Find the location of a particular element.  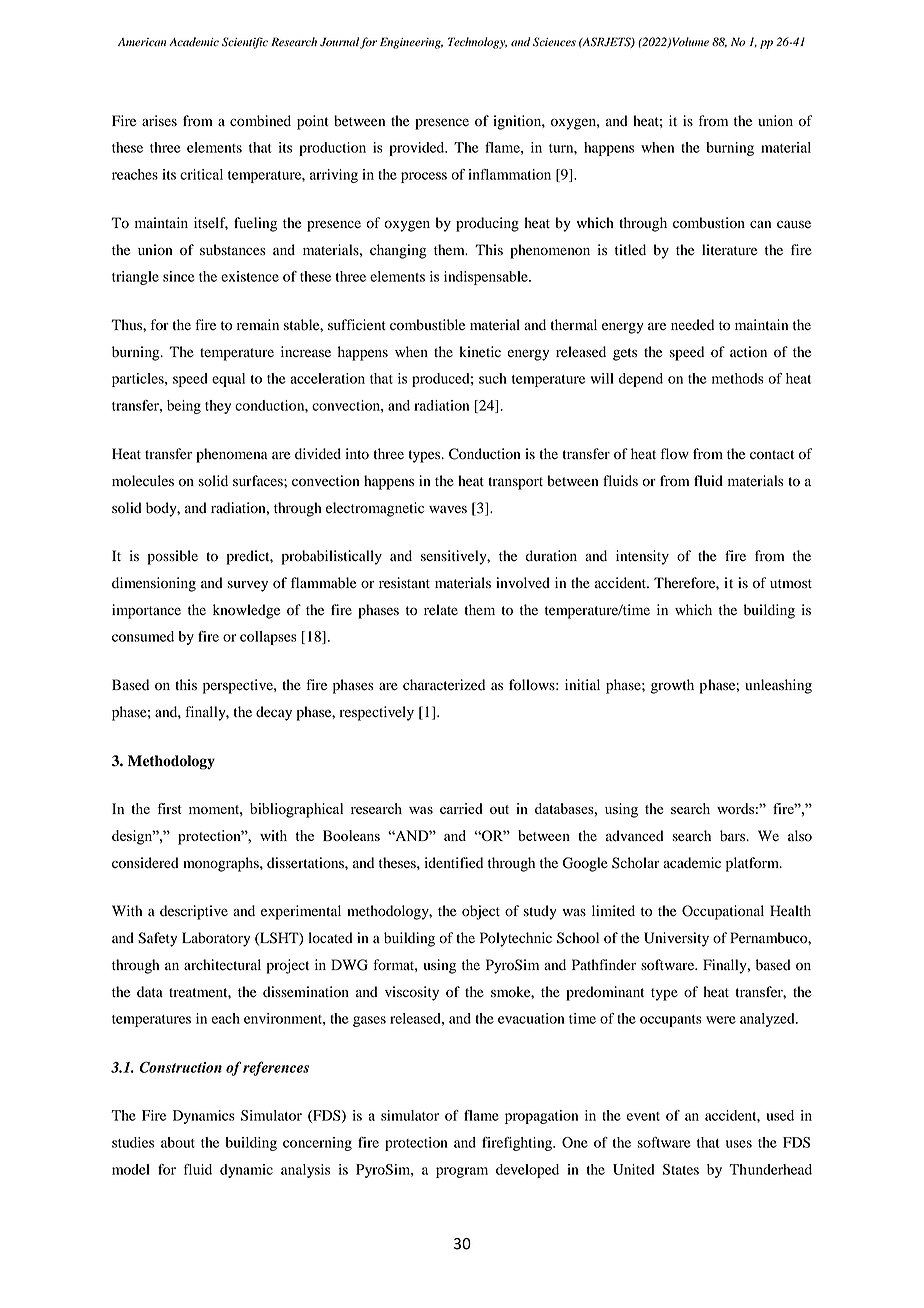

uses is located at coordinates (739, 1144).
